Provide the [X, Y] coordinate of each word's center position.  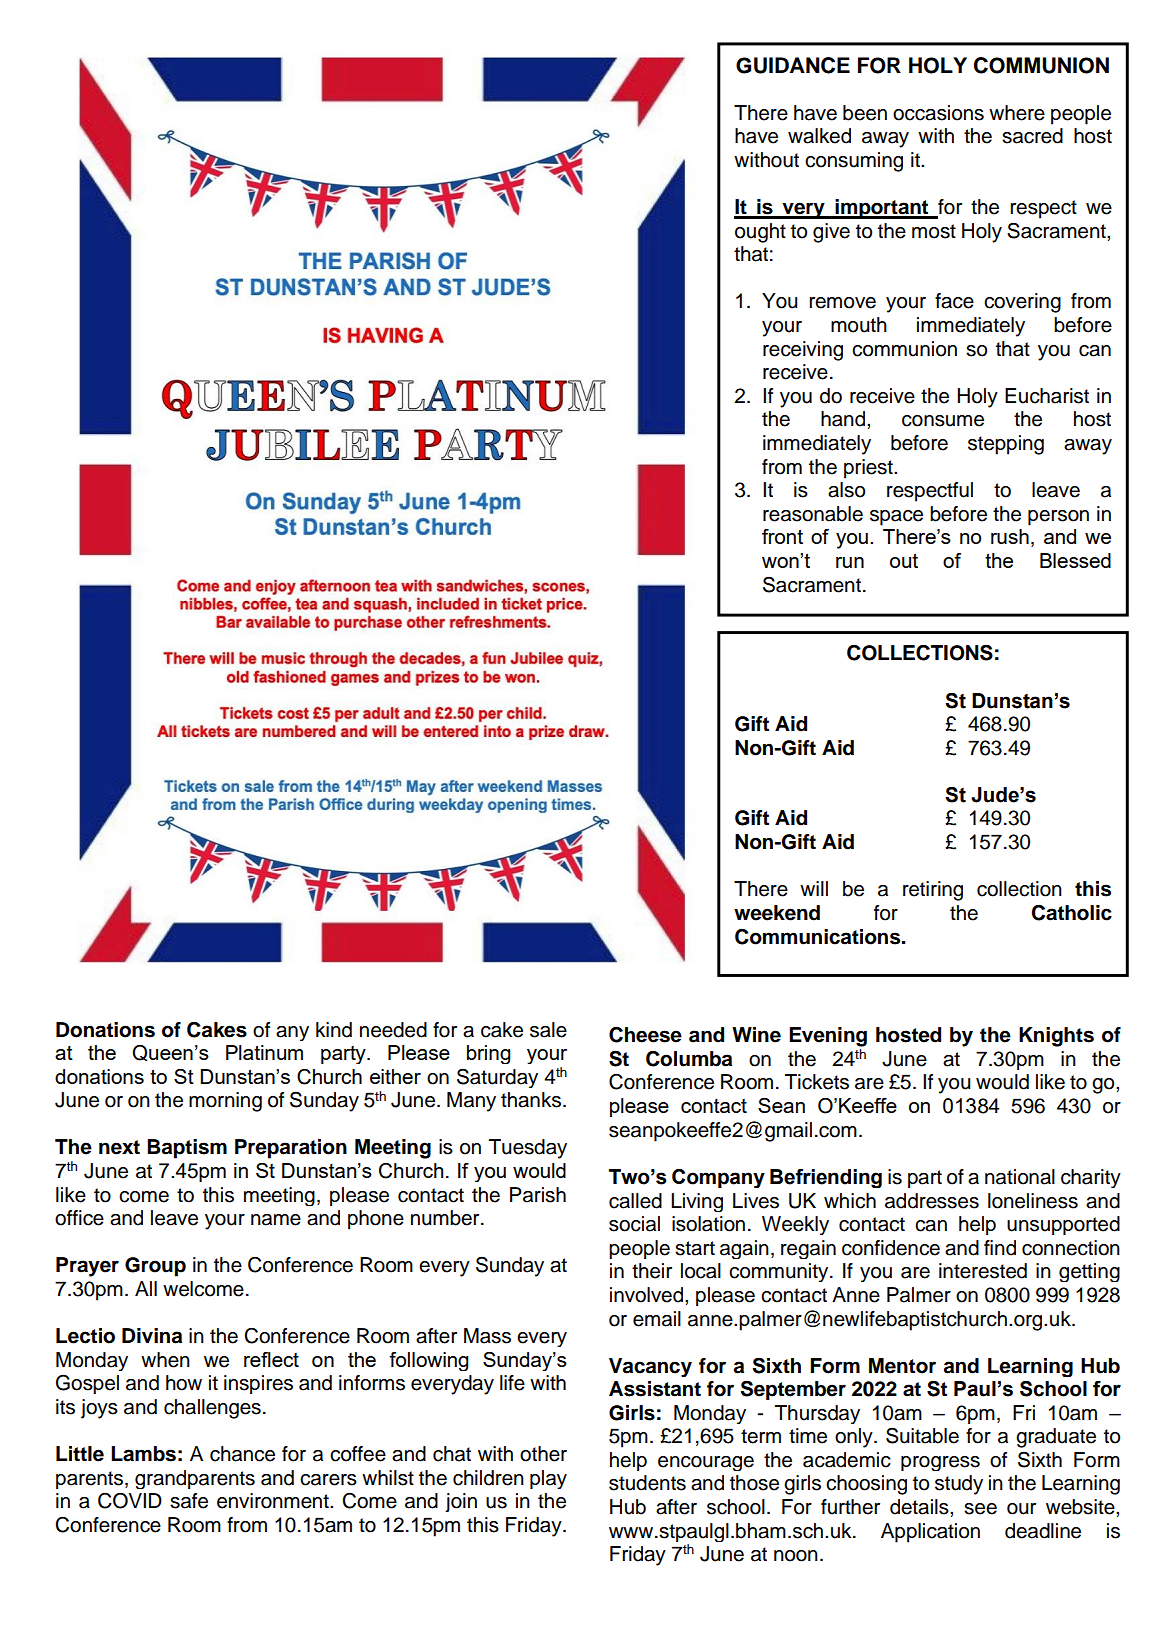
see [980, 1509]
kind [334, 1030]
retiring [933, 891]
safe [189, 1501]
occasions [938, 113]
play [548, 1479]
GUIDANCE [793, 65]
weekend [777, 913]
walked [819, 136]
